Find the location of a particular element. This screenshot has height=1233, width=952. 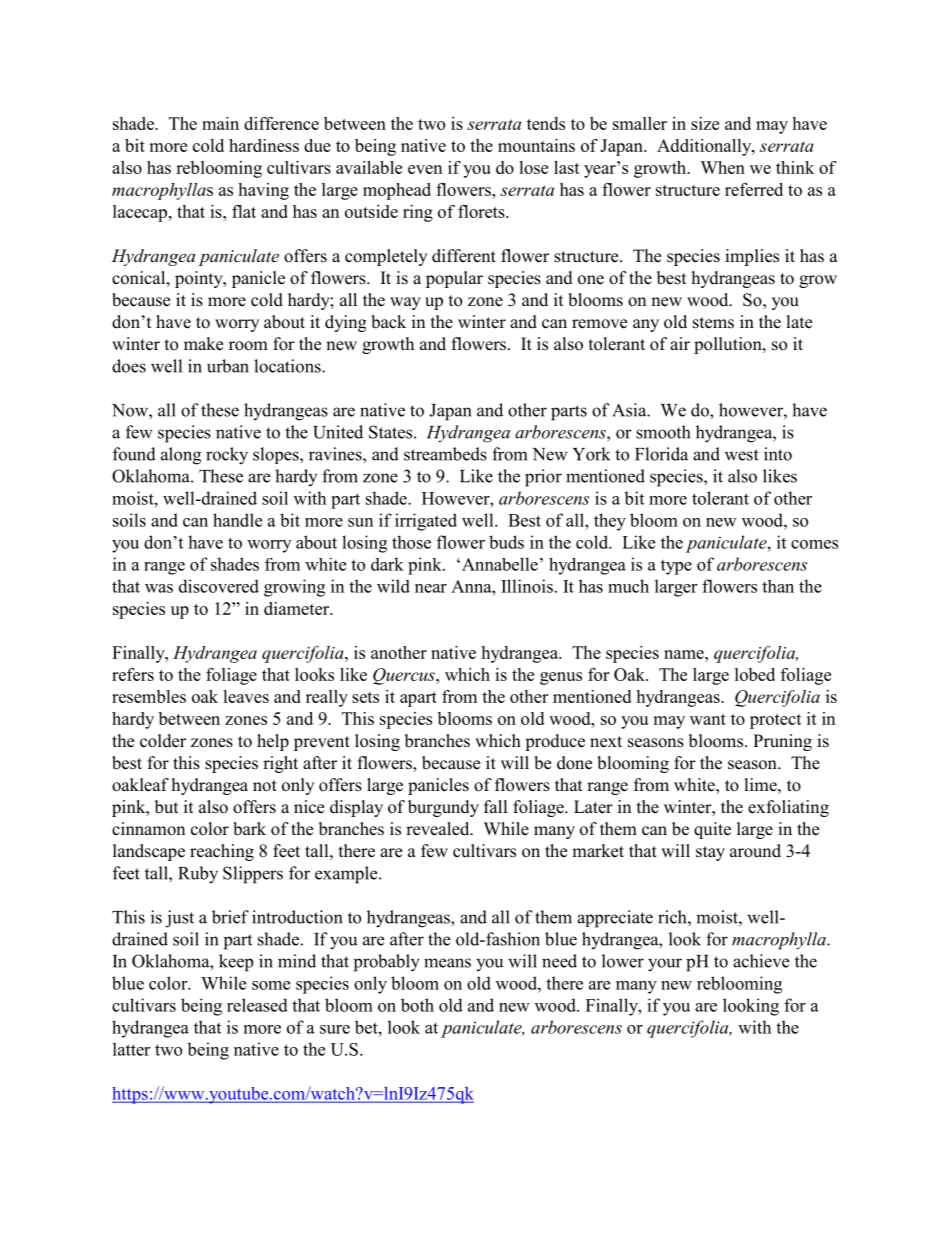

main is located at coordinates (220, 123).
